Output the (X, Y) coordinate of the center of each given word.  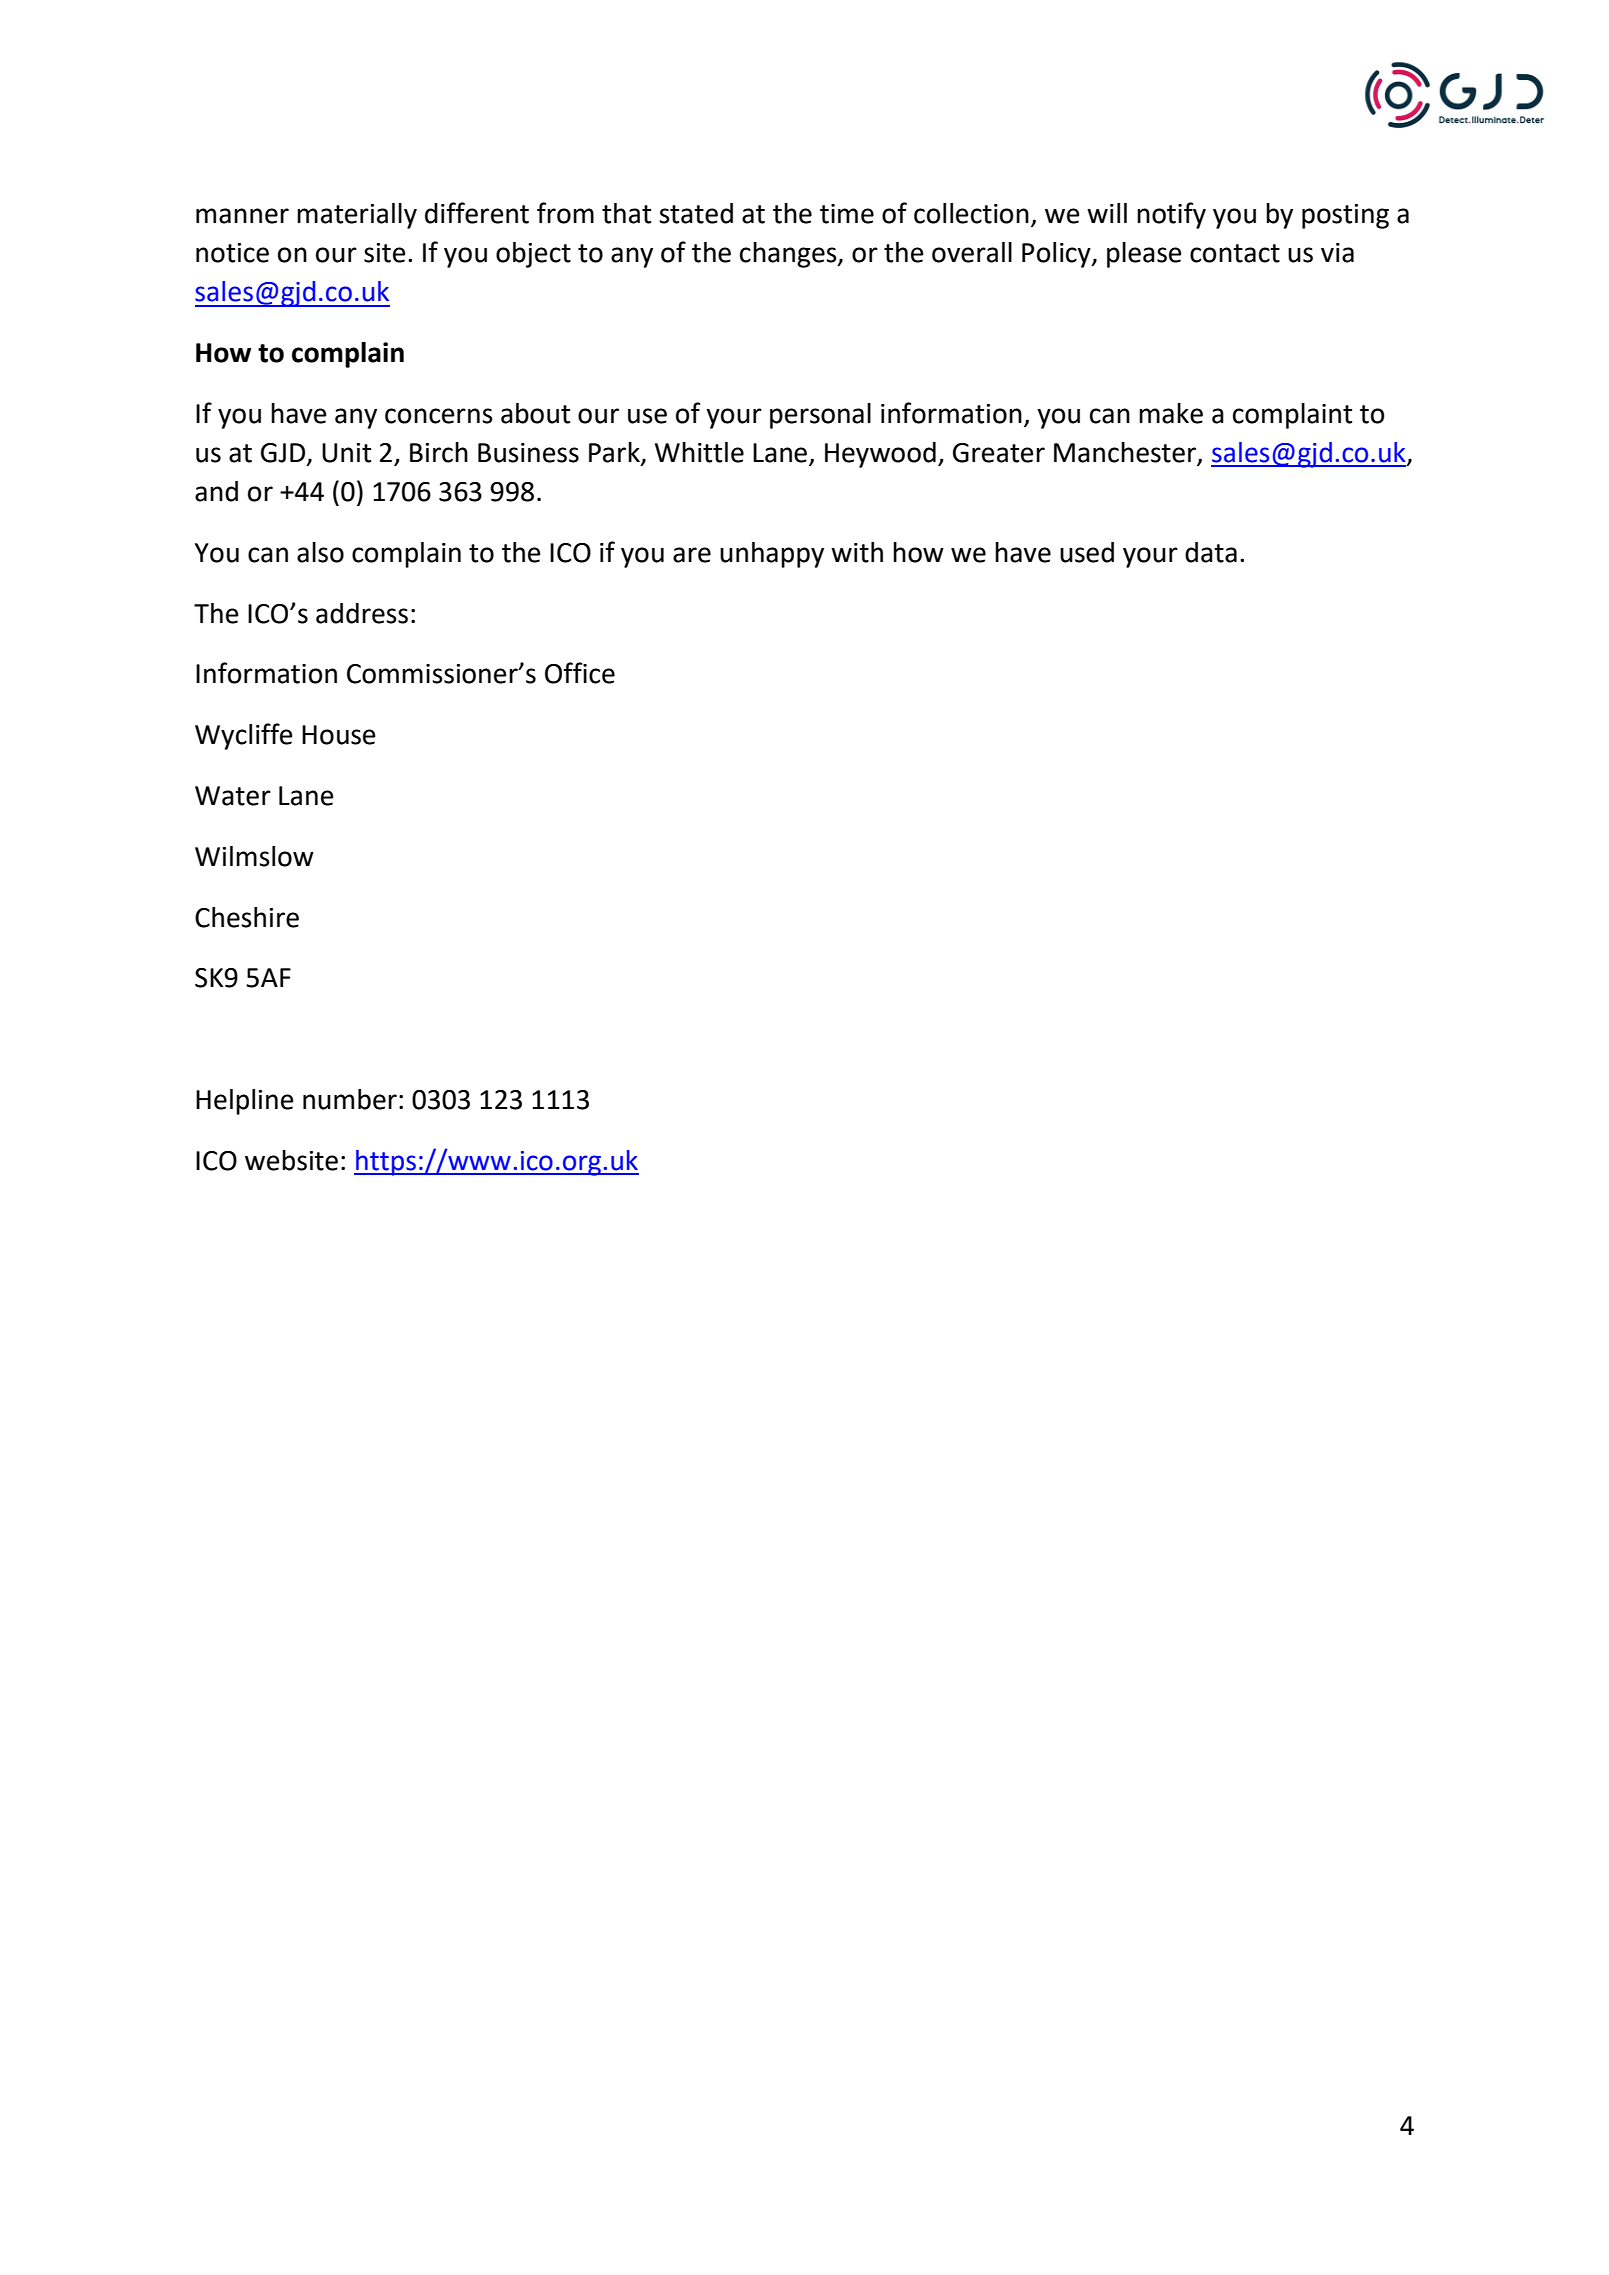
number (350, 1099)
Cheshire (247, 917)
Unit (346, 453)
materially (357, 216)
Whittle (699, 452)
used (1087, 552)
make (1171, 413)
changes (789, 255)
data (1211, 552)
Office (580, 673)
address (362, 613)
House (338, 735)
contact (1235, 253)
